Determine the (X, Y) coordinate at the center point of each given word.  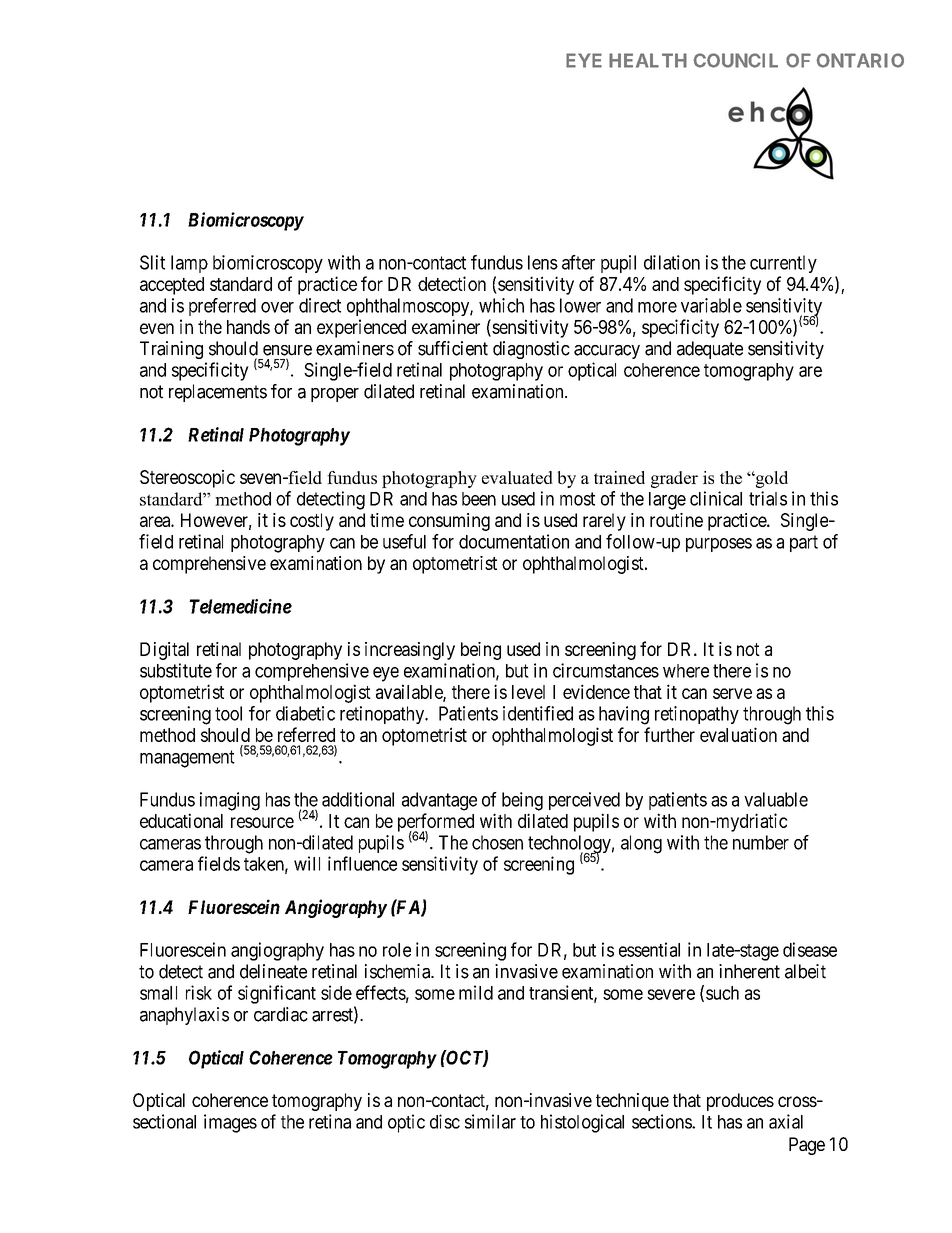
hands (248, 327)
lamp (189, 264)
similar (490, 1121)
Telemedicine (240, 606)
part (804, 543)
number (761, 842)
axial (786, 1121)
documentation (514, 541)
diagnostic (531, 350)
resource (262, 822)
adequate (710, 350)
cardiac (281, 1014)
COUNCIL (735, 60)
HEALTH (648, 60)
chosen (497, 842)
